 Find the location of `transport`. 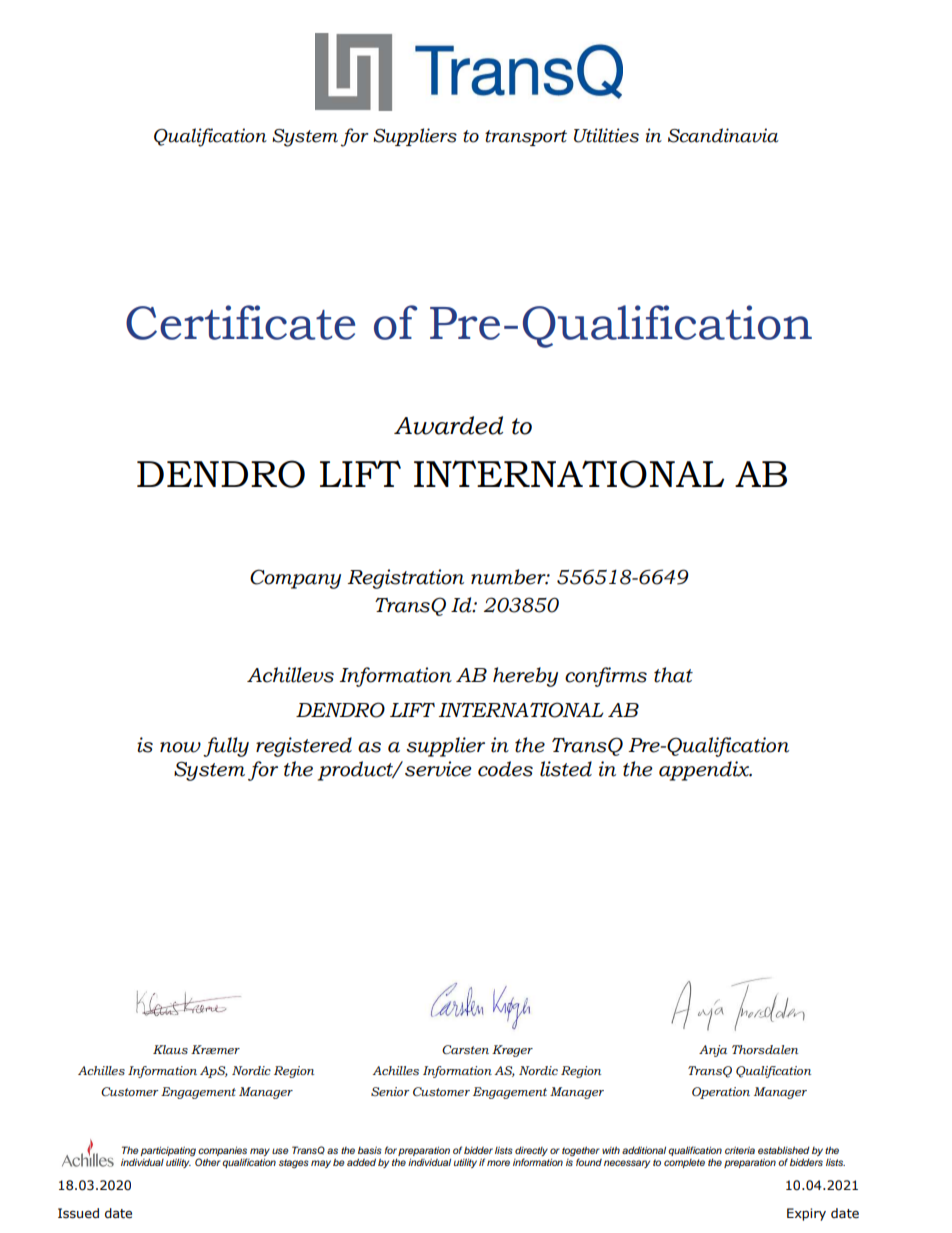

transport is located at coordinates (526, 138).
